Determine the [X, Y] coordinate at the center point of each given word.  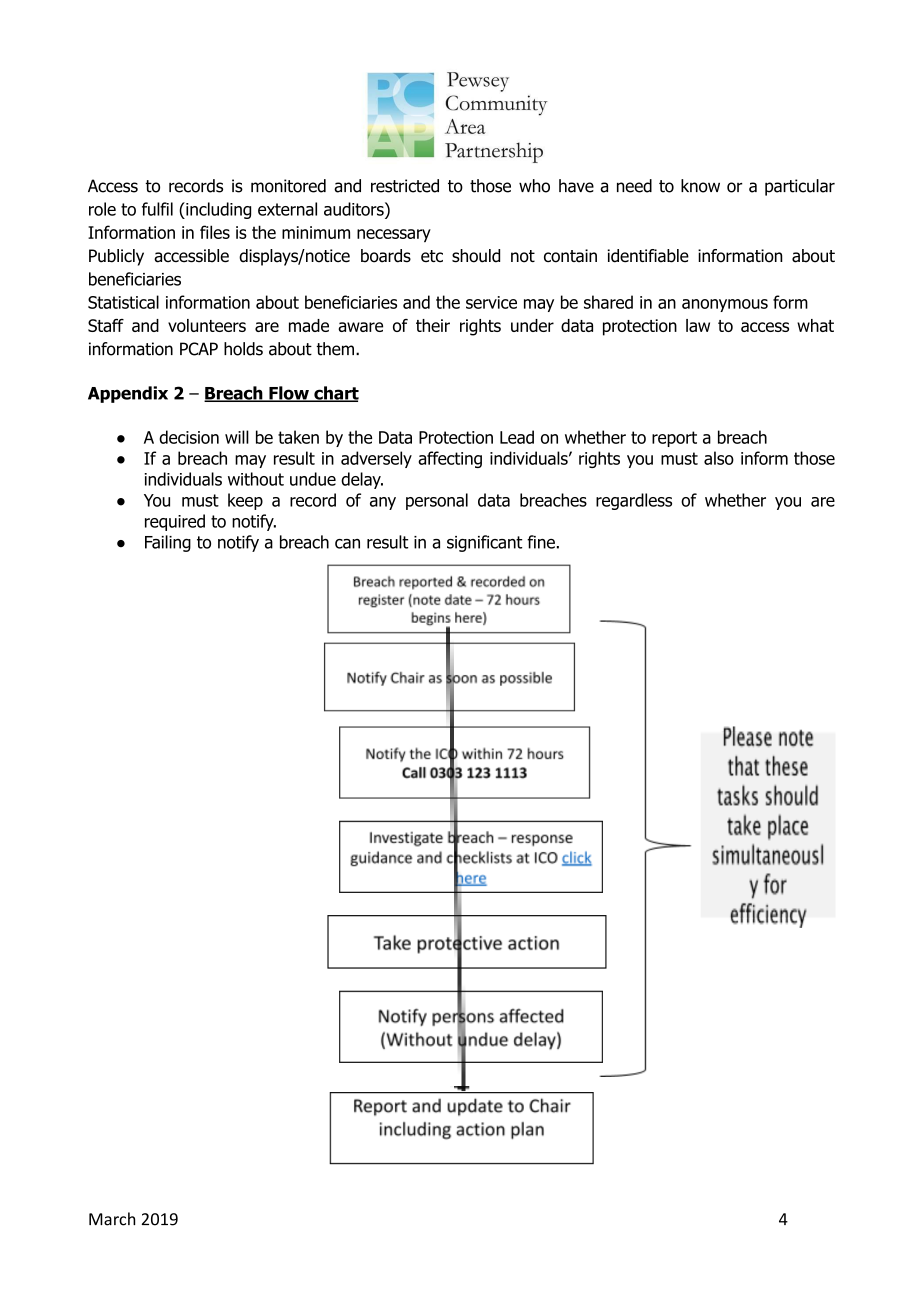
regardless [634, 501]
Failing [168, 543]
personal [437, 501]
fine [541, 542]
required [175, 522]
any [383, 503]
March [112, 1219]
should [476, 256]
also [719, 458]
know [700, 186]
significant [484, 543]
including [217, 210]
